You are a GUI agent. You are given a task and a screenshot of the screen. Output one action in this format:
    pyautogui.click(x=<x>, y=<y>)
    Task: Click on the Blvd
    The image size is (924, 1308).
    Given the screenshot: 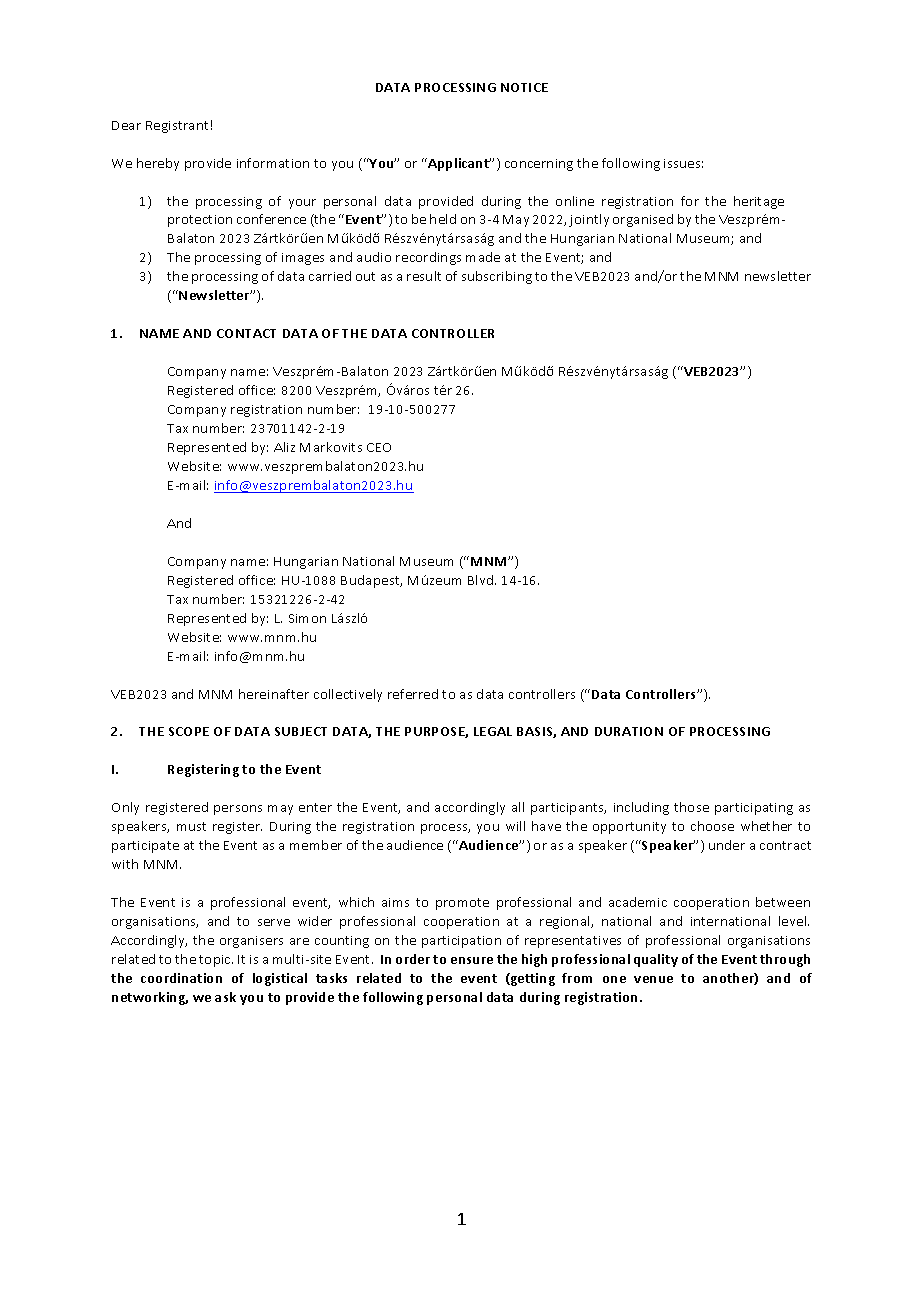 What is the action you would take?
    pyautogui.click(x=482, y=580)
